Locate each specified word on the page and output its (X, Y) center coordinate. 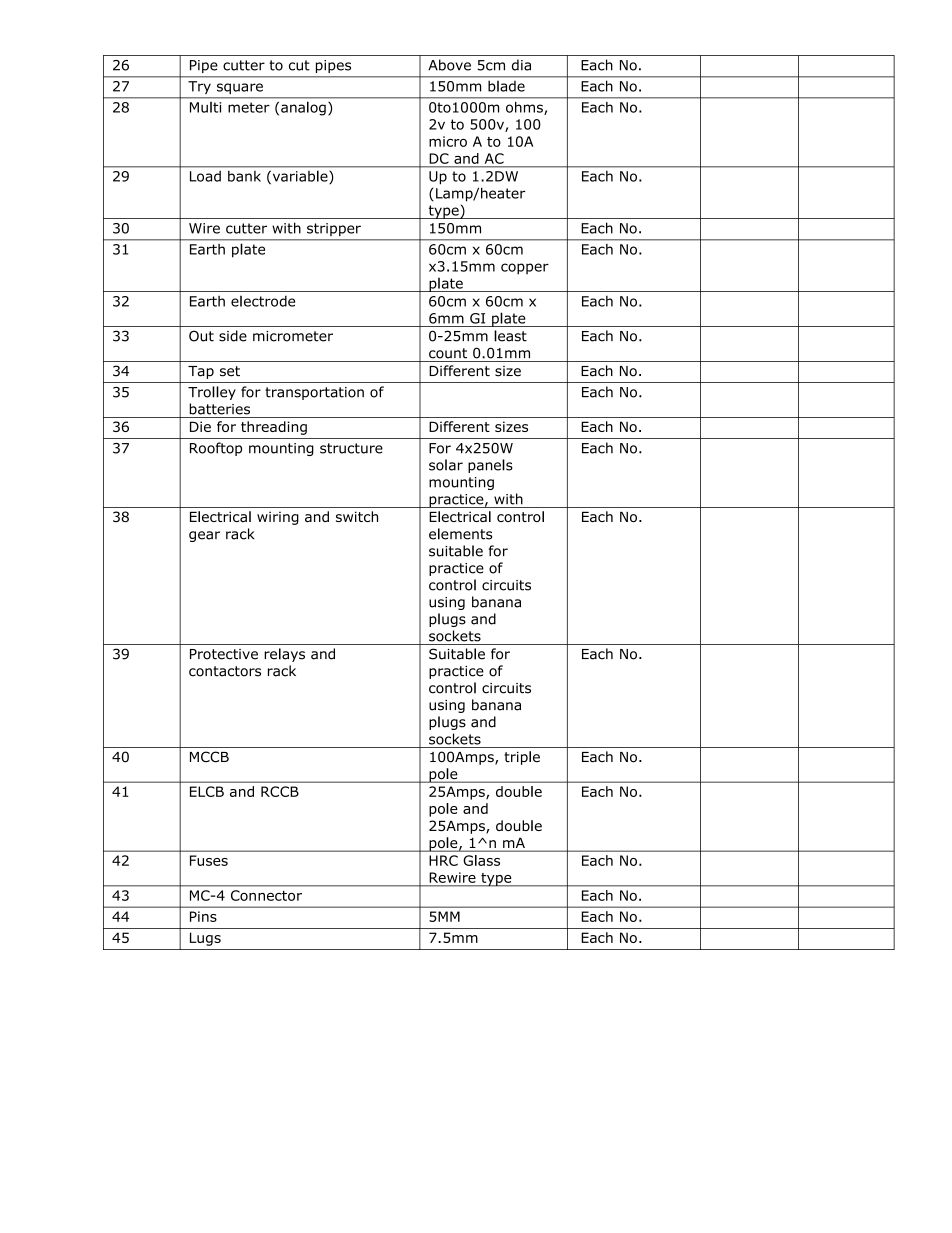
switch (357, 516)
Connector (266, 895)
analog (303, 109)
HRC (443, 860)
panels (490, 466)
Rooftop (216, 449)
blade (506, 86)
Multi (205, 107)
